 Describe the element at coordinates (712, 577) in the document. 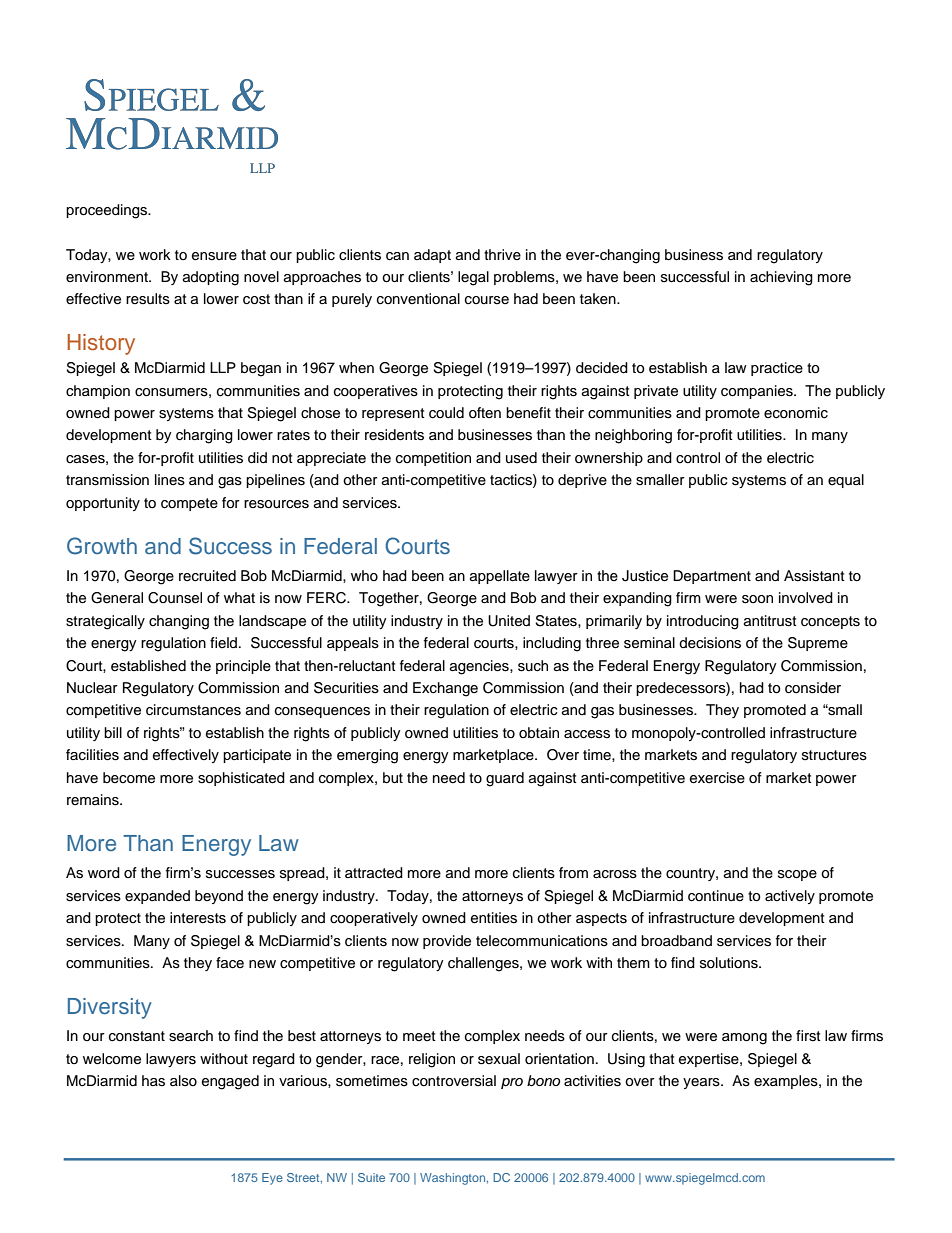

I see `Department` at that location.
